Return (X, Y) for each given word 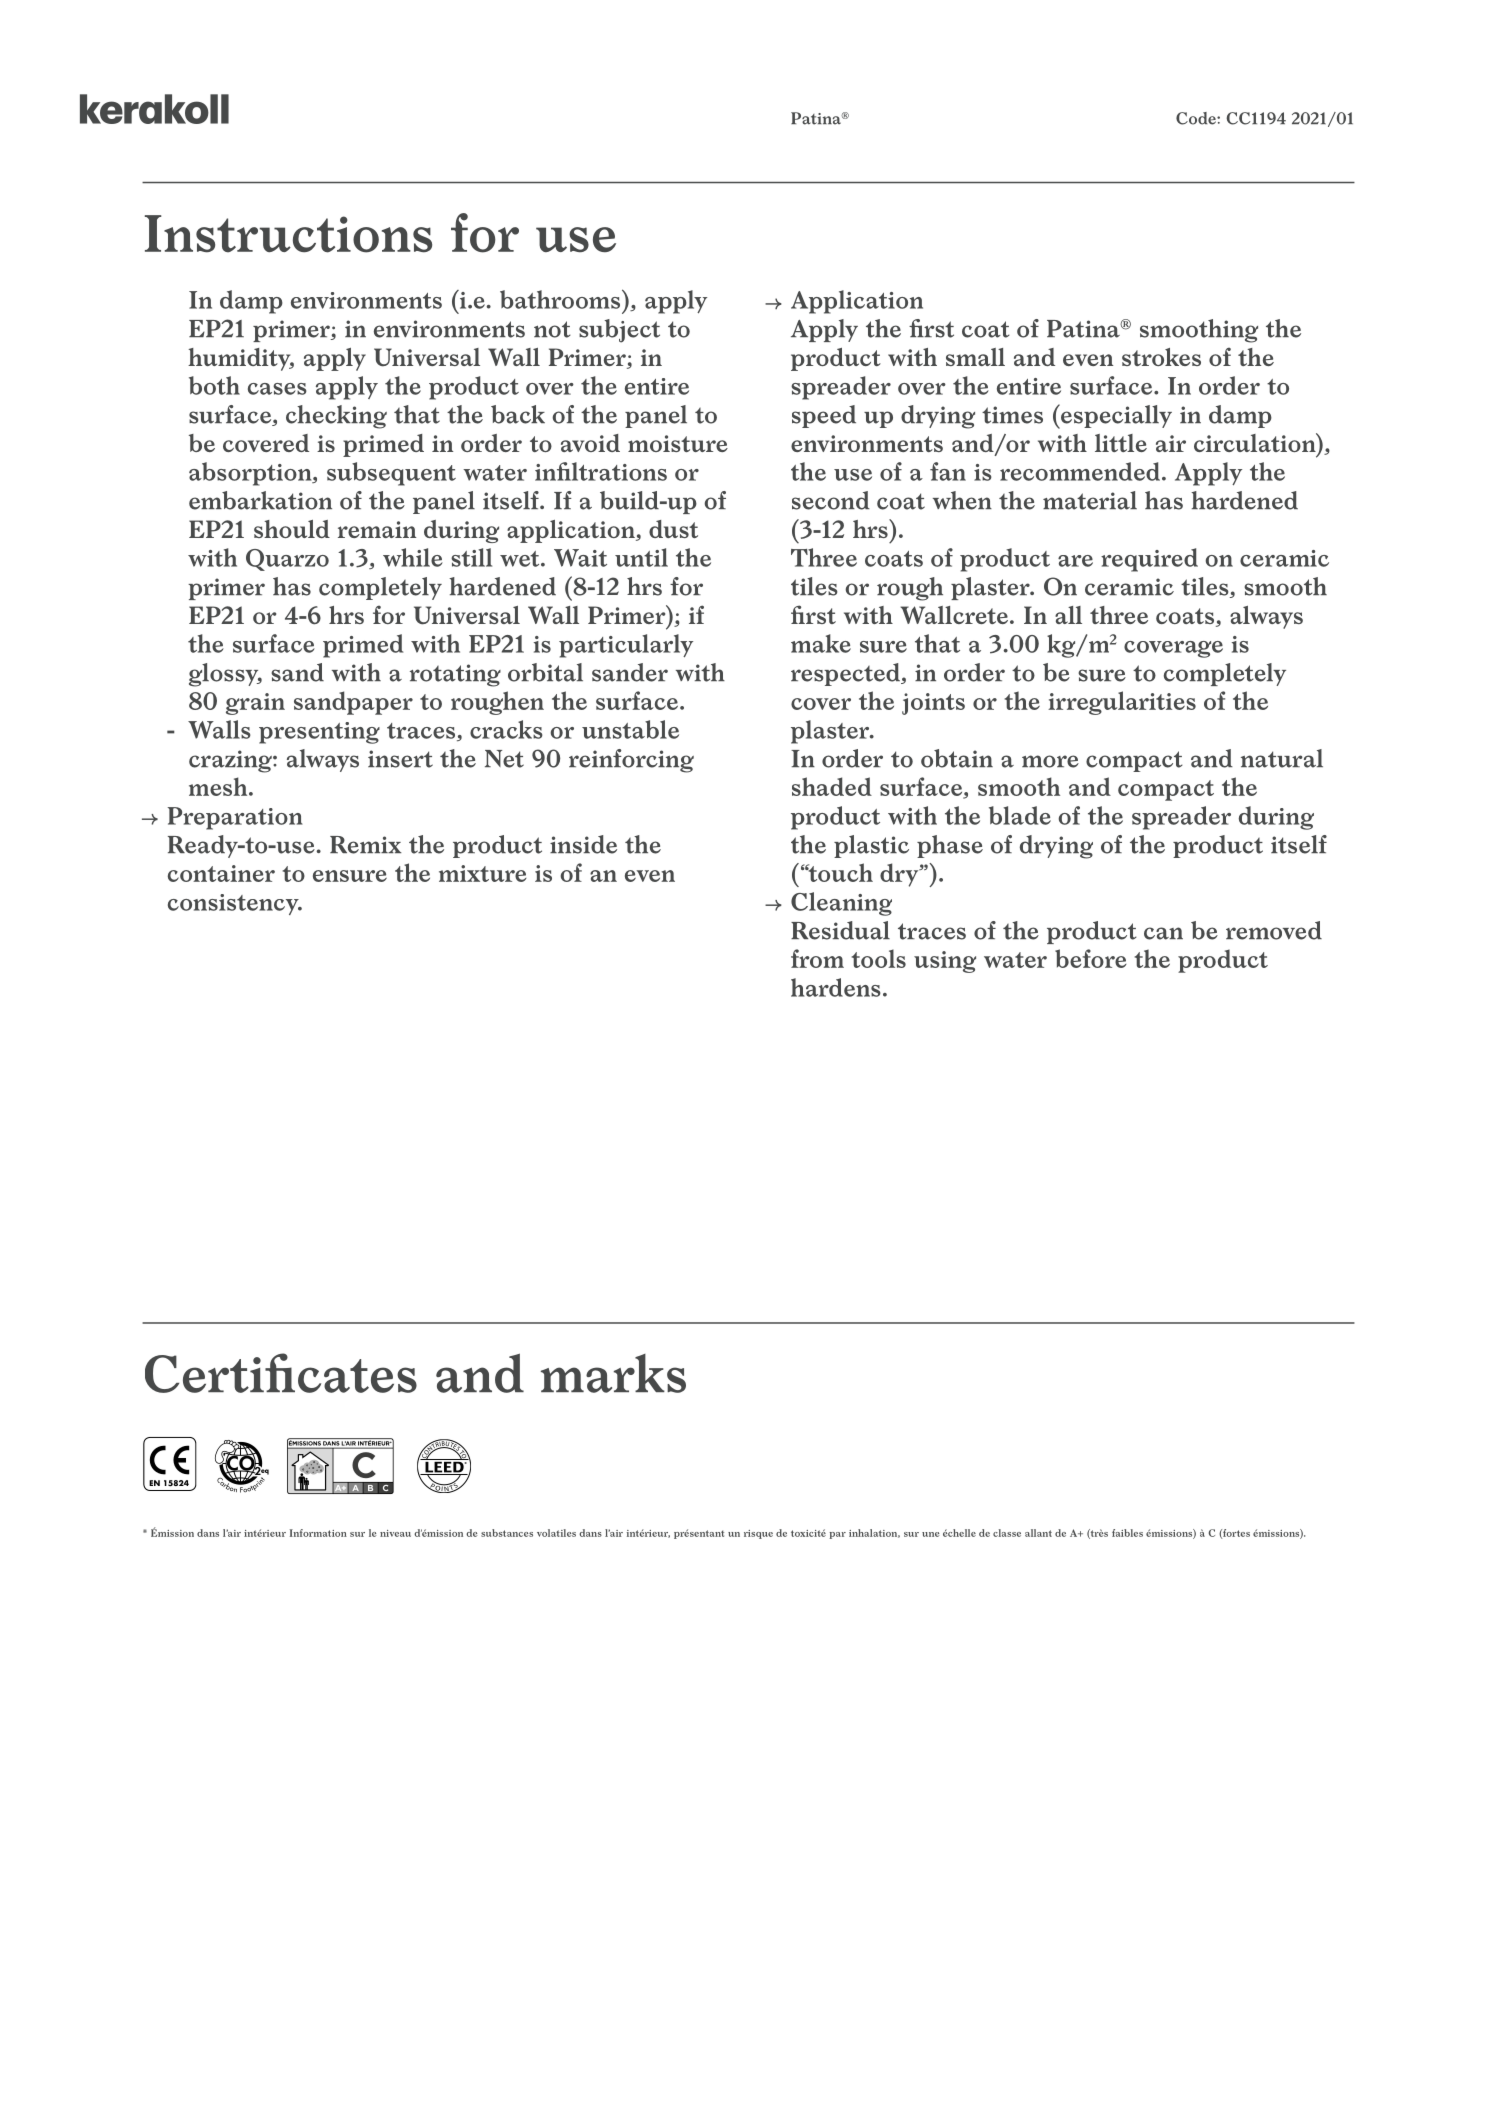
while (413, 557)
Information (318, 1533)
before (1091, 958)
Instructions (288, 234)
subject (619, 331)
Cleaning (841, 904)
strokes (1161, 357)
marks (613, 1373)
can (1163, 933)
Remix (366, 845)
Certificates (281, 1373)
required (1149, 560)
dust (673, 529)
